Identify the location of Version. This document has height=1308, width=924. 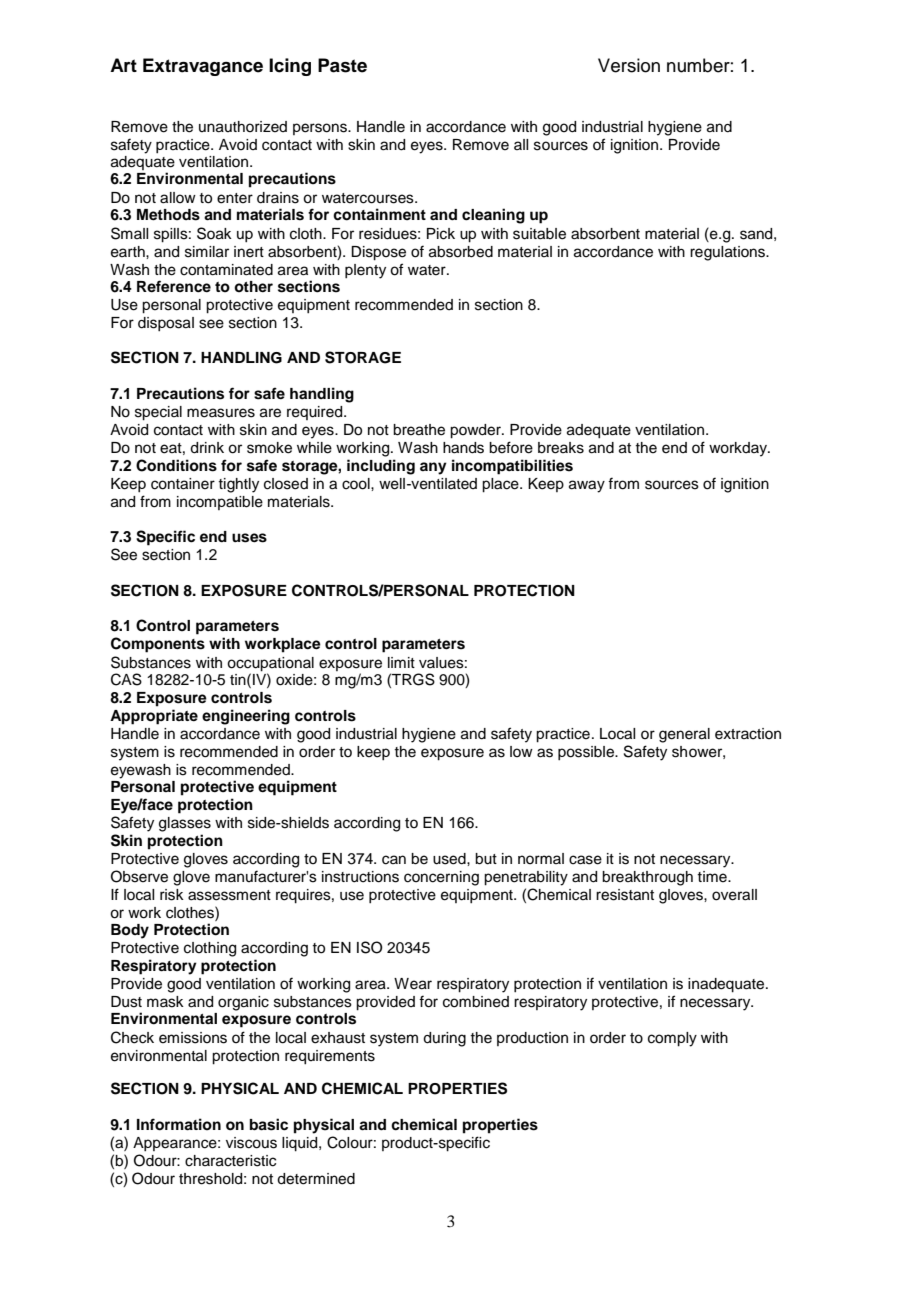
(629, 65).
